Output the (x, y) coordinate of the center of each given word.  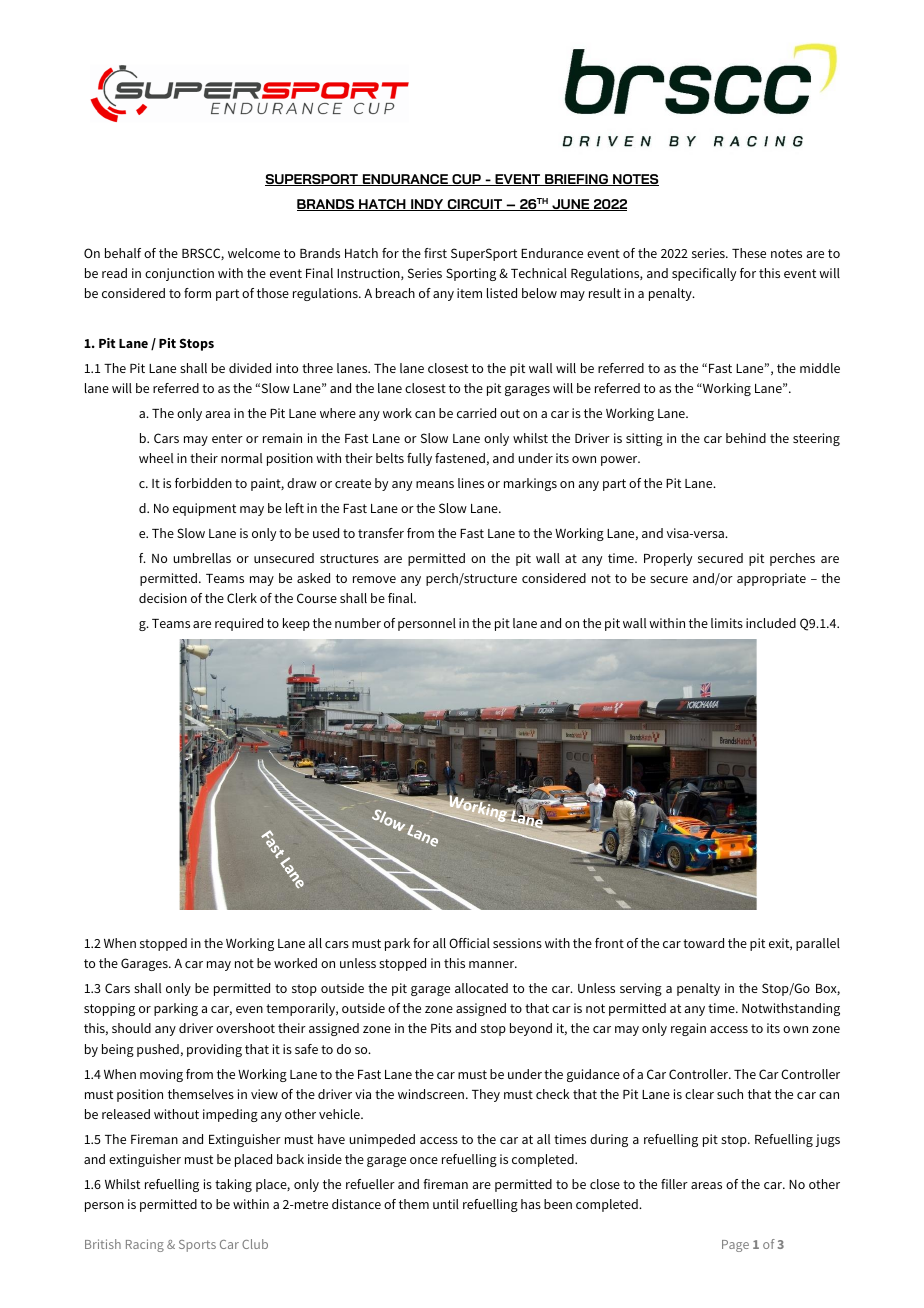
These (749, 253)
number (358, 623)
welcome (254, 253)
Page (735, 1246)
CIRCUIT (475, 205)
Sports (197, 1246)
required (239, 624)
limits (727, 623)
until (446, 1204)
